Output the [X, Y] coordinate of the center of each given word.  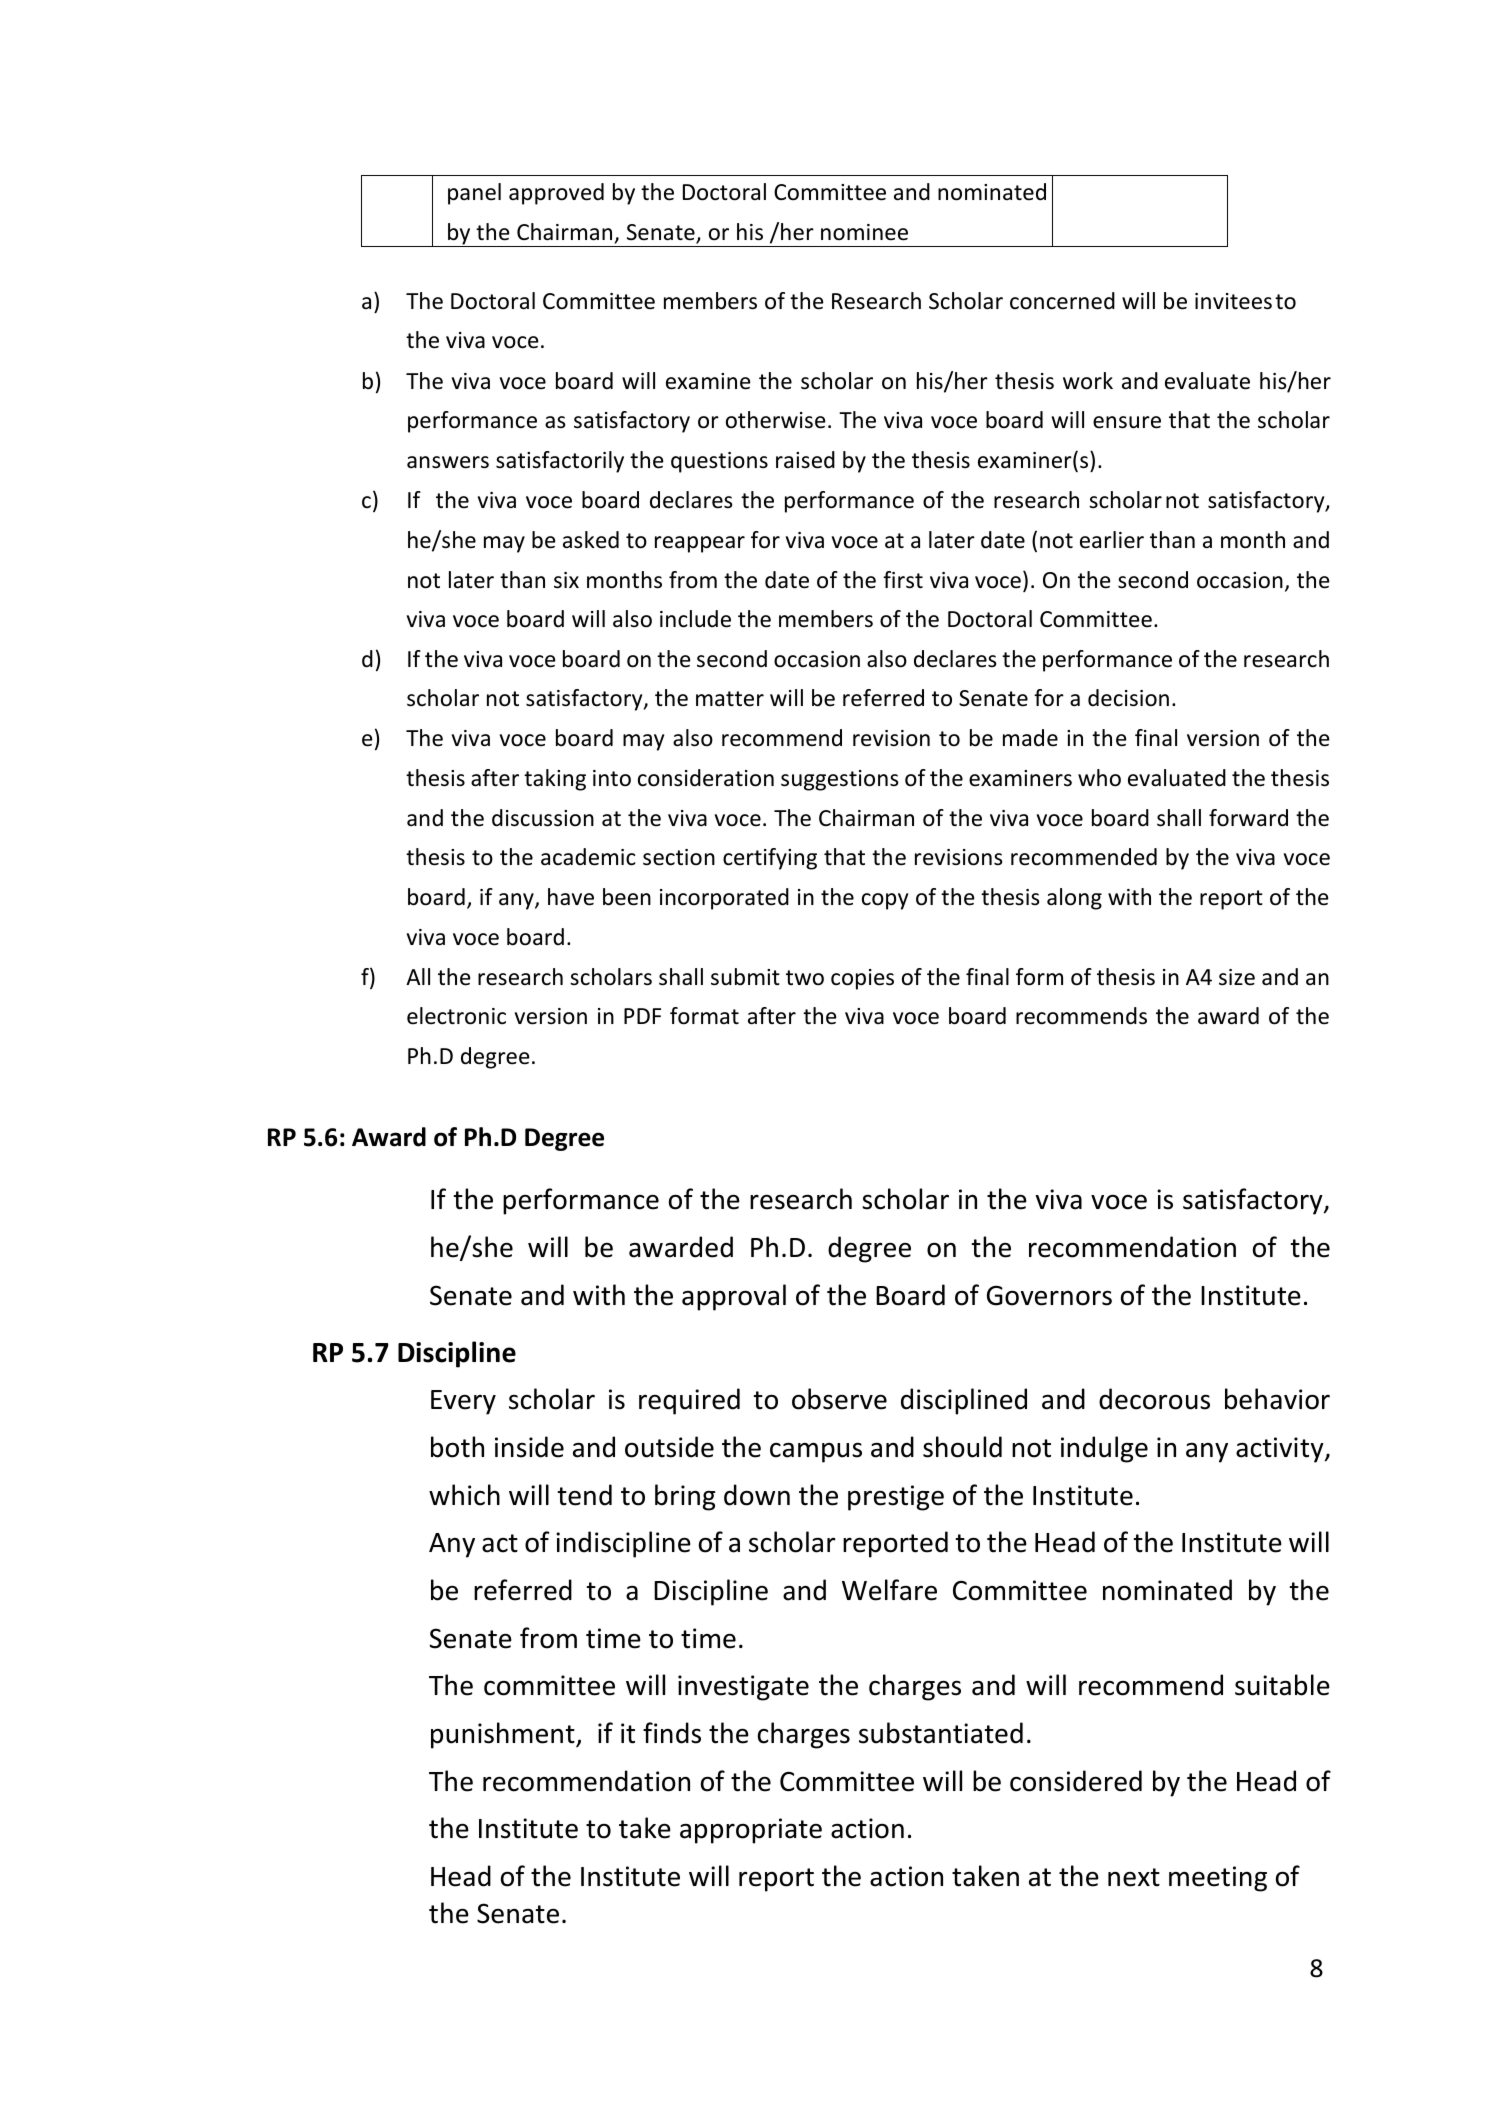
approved [556, 194]
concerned [1062, 301]
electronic [456, 1016]
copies [862, 979]
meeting [1218, 1879]
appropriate [751, 1831]
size [1237, 977]
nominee [864, 232]
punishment [504, 1735]
